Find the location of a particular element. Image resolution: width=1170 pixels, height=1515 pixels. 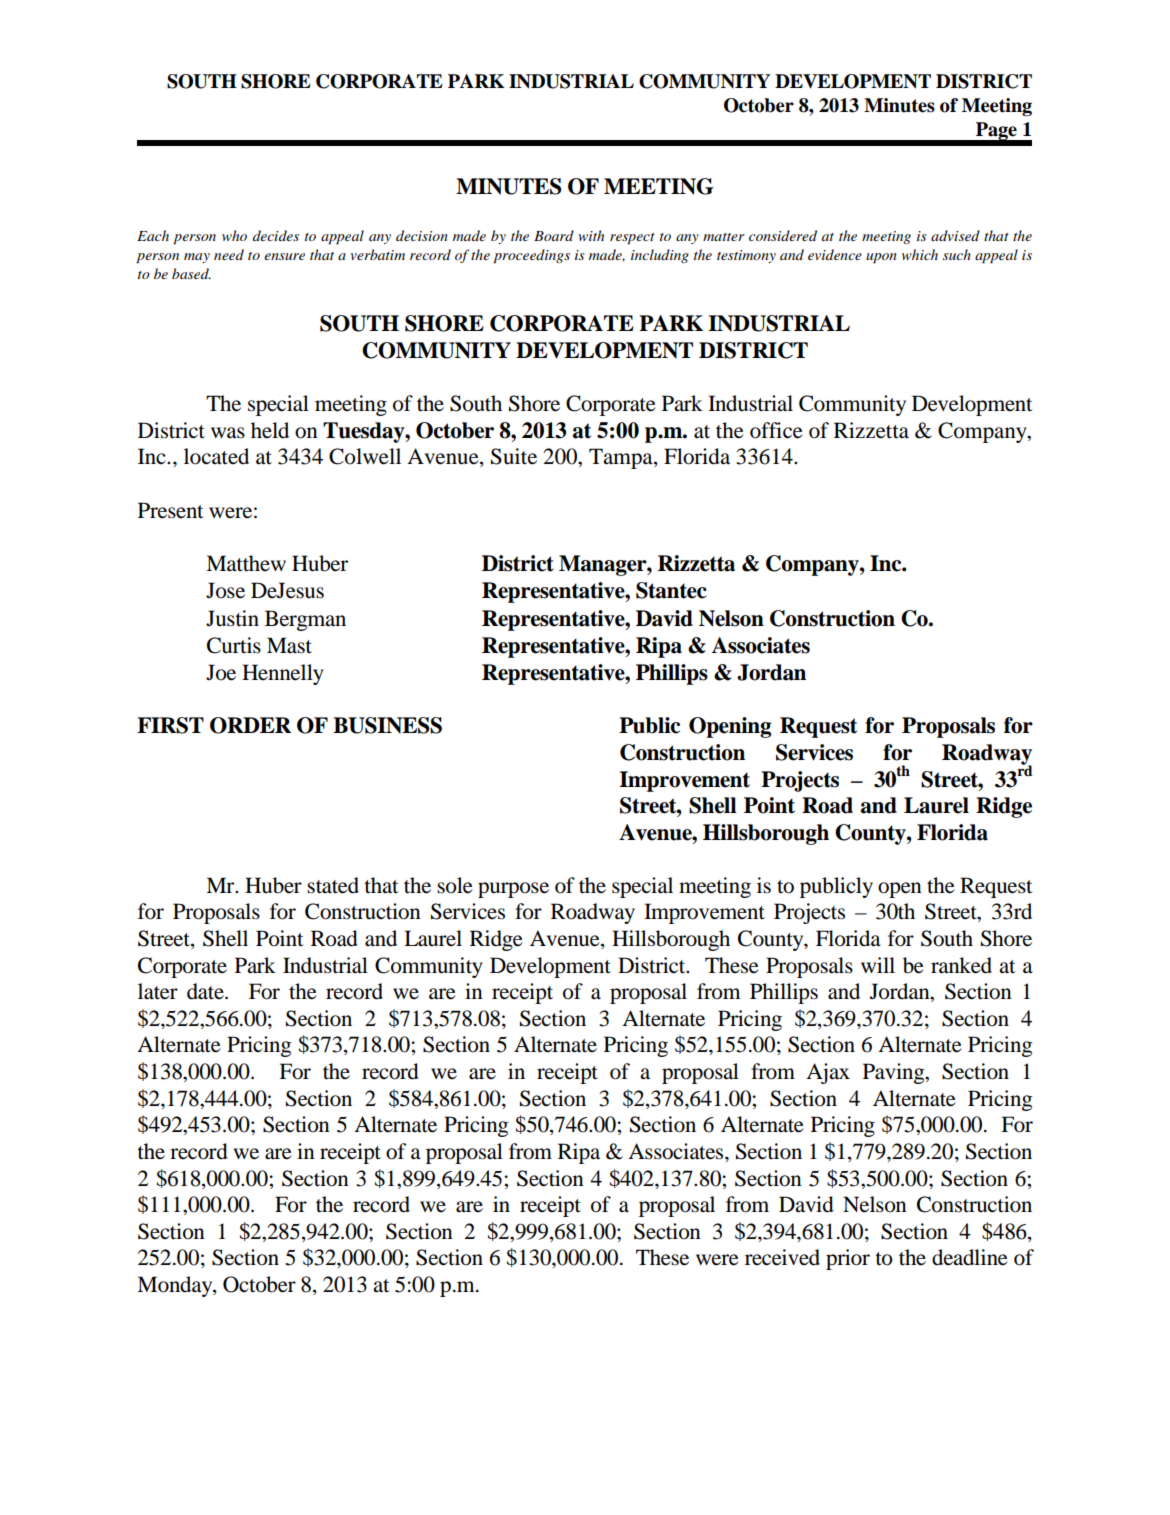

date is located at coordinates (206, 991).
